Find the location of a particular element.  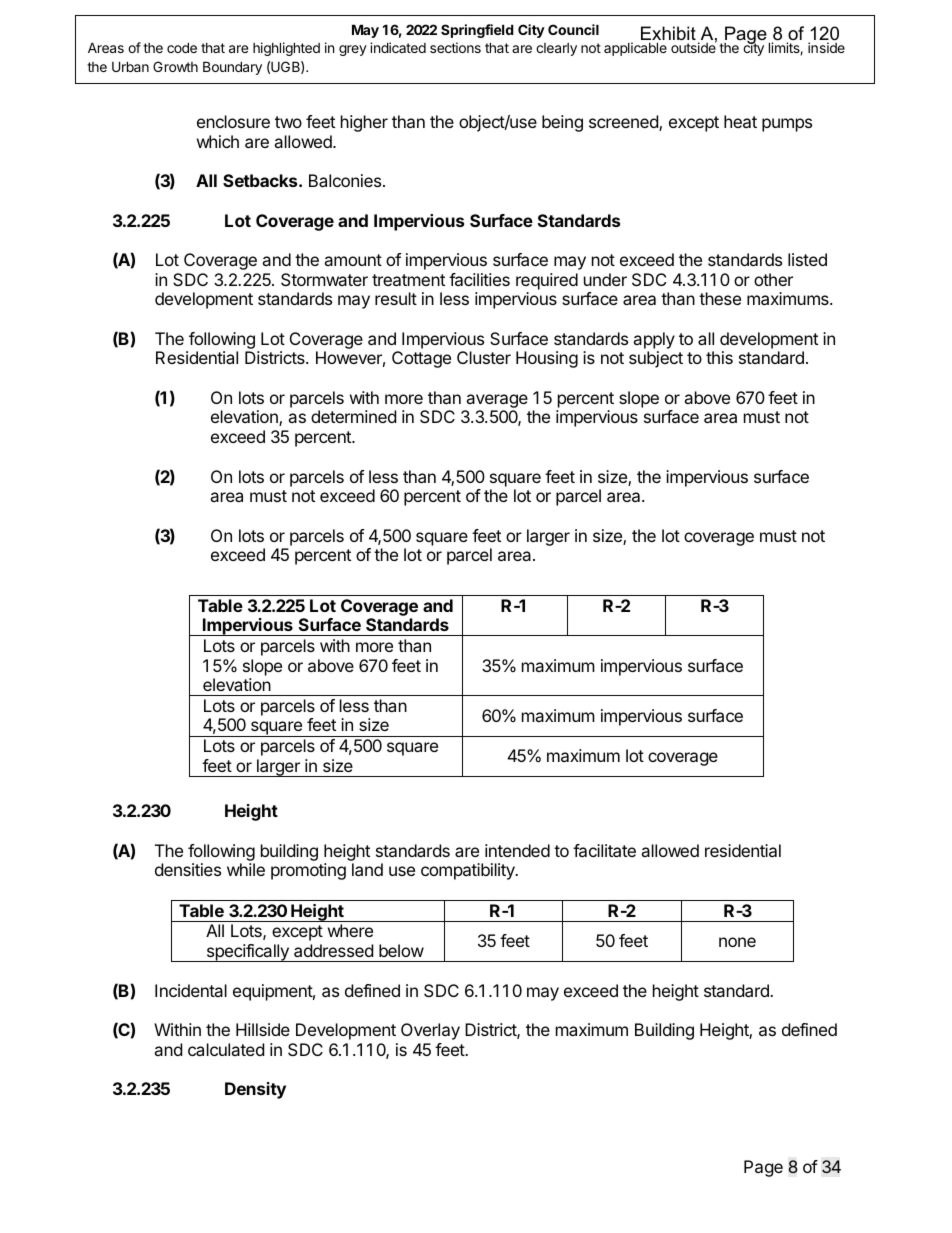

Boundary is located at coordinates (232, 68).
